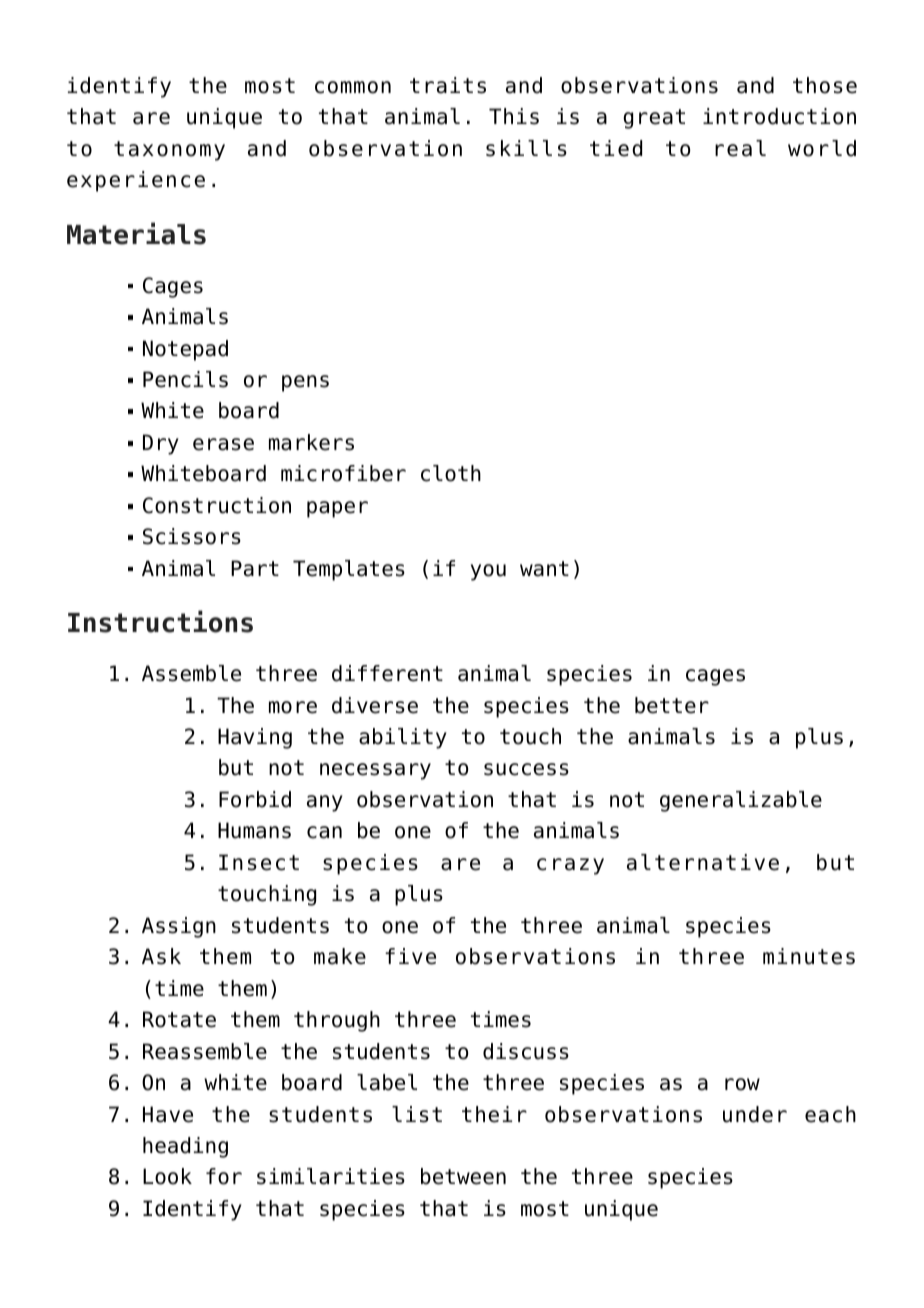  What do you see at coordinates (779, 116) in the document?
I see `introduction` at bounding box center [779, 116].
